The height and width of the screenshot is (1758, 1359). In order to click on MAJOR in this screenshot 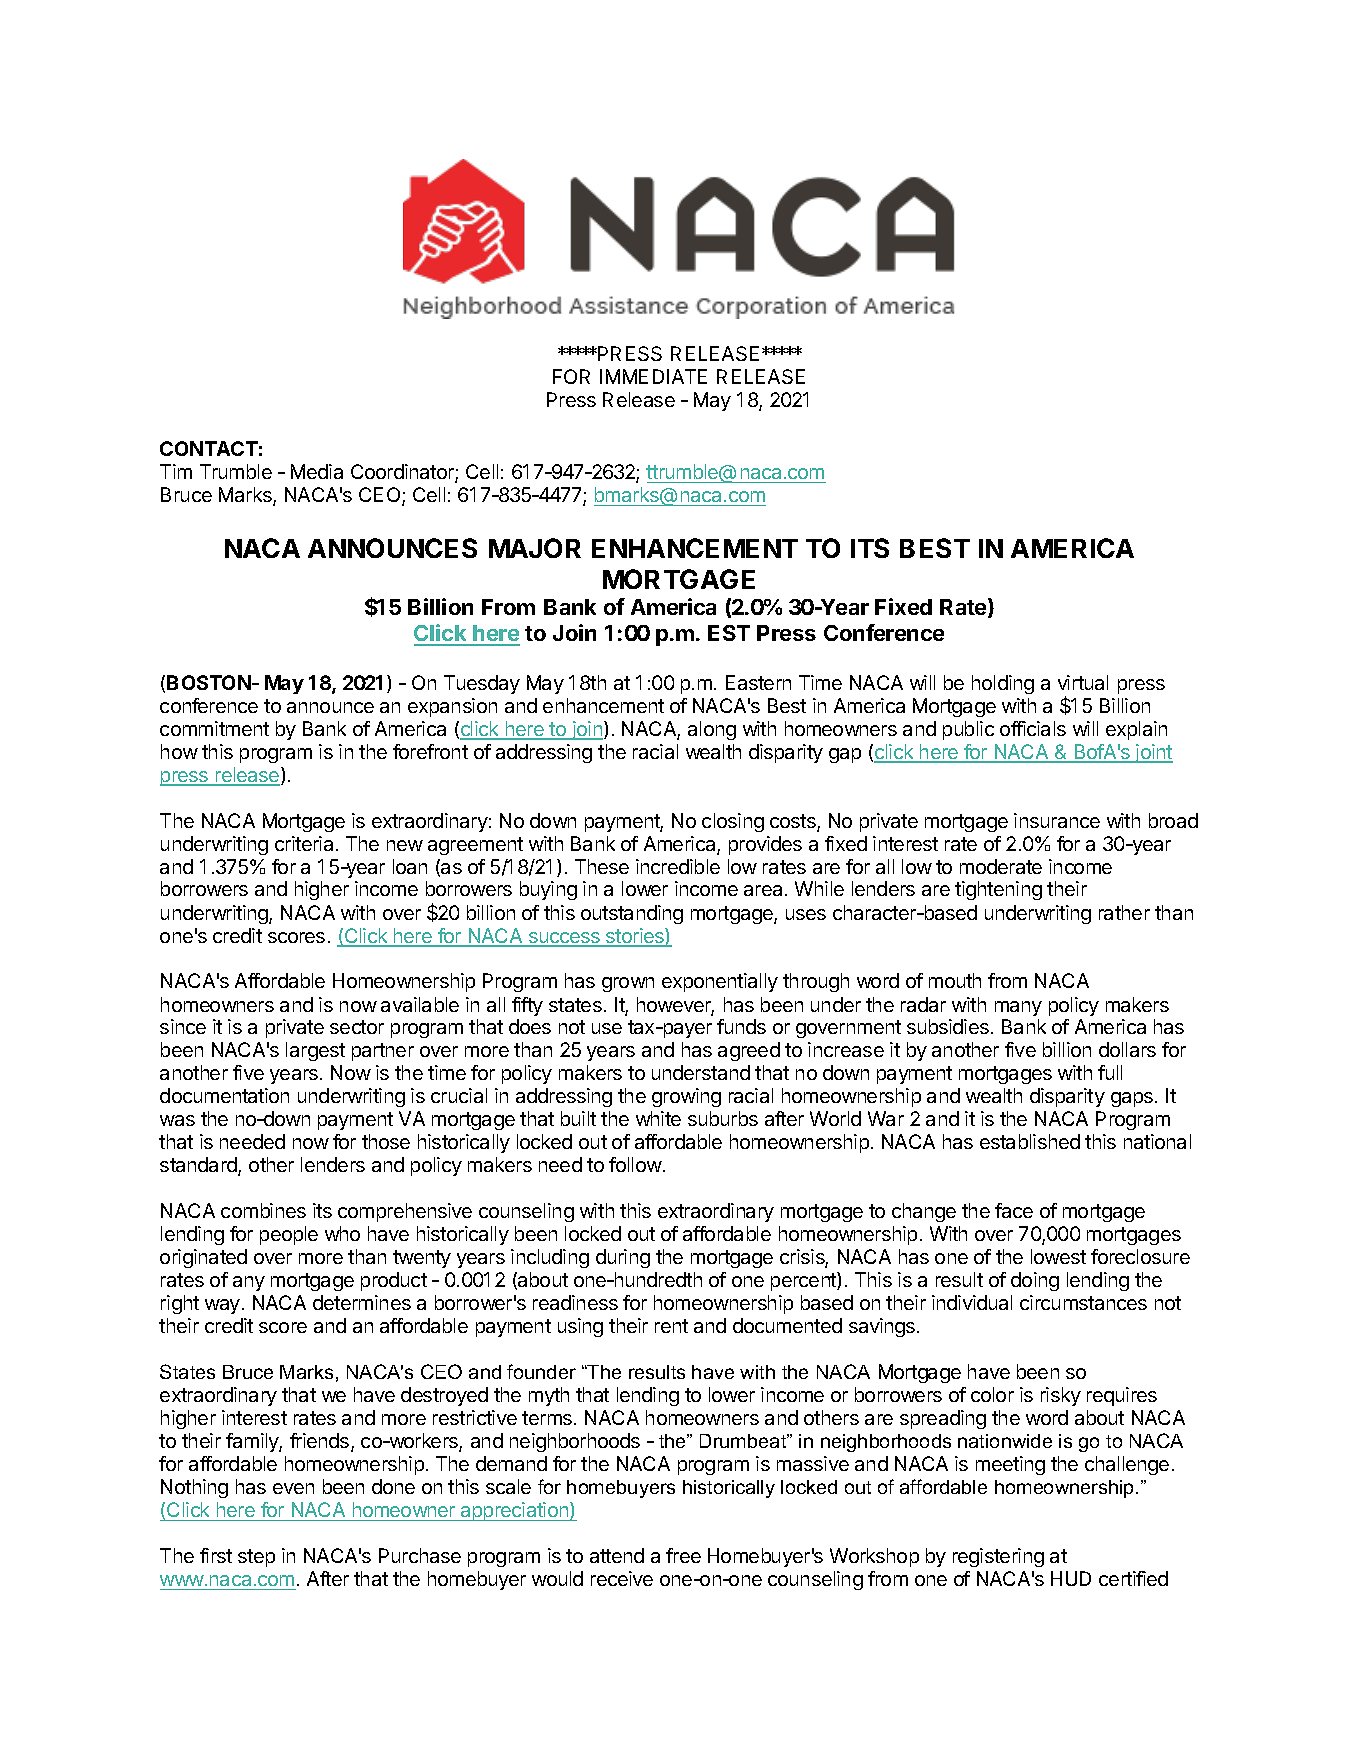, I will do `click(535, 548)`.
